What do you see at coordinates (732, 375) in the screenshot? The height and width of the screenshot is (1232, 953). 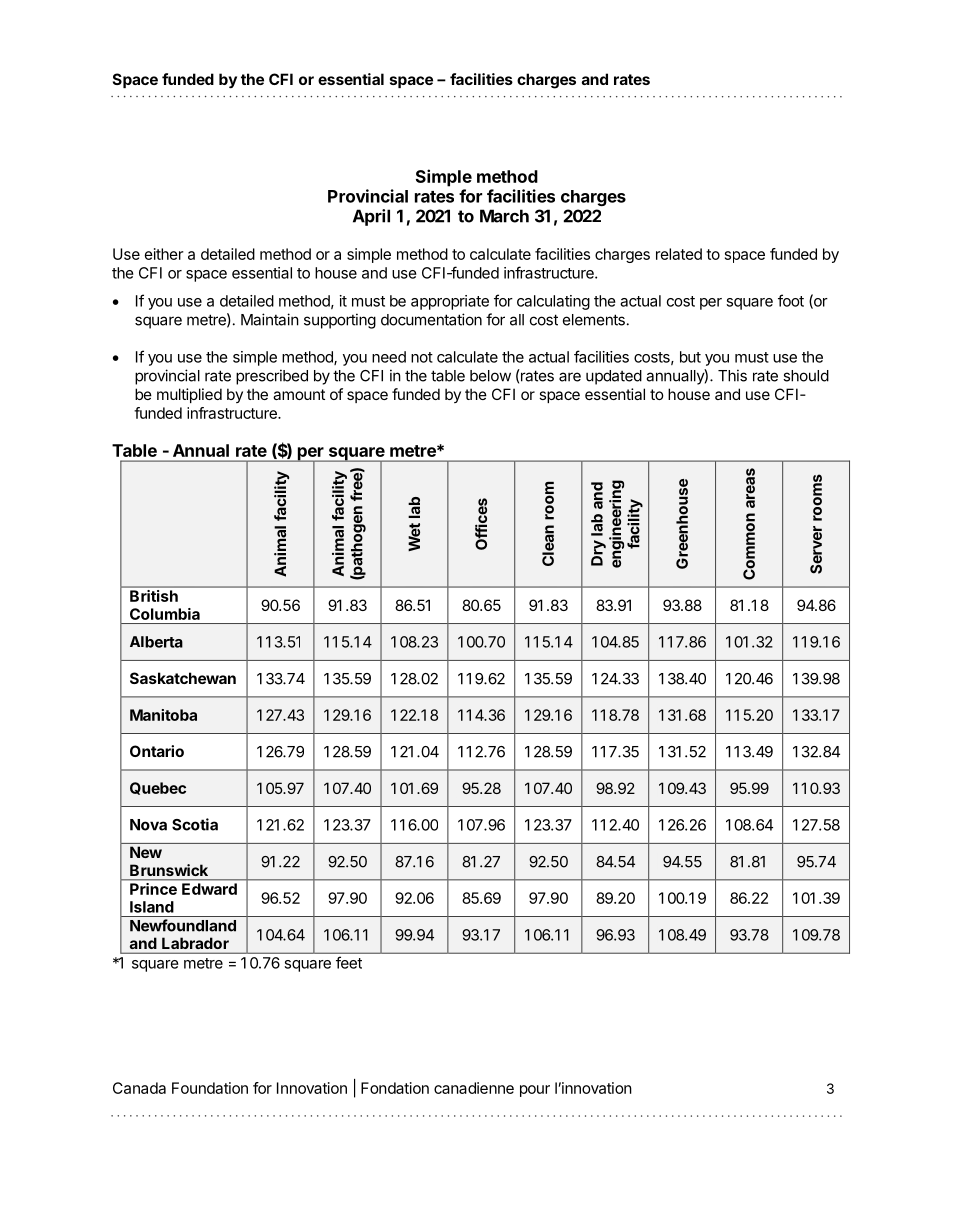 I see `This` at bounding box center [732, 375].
